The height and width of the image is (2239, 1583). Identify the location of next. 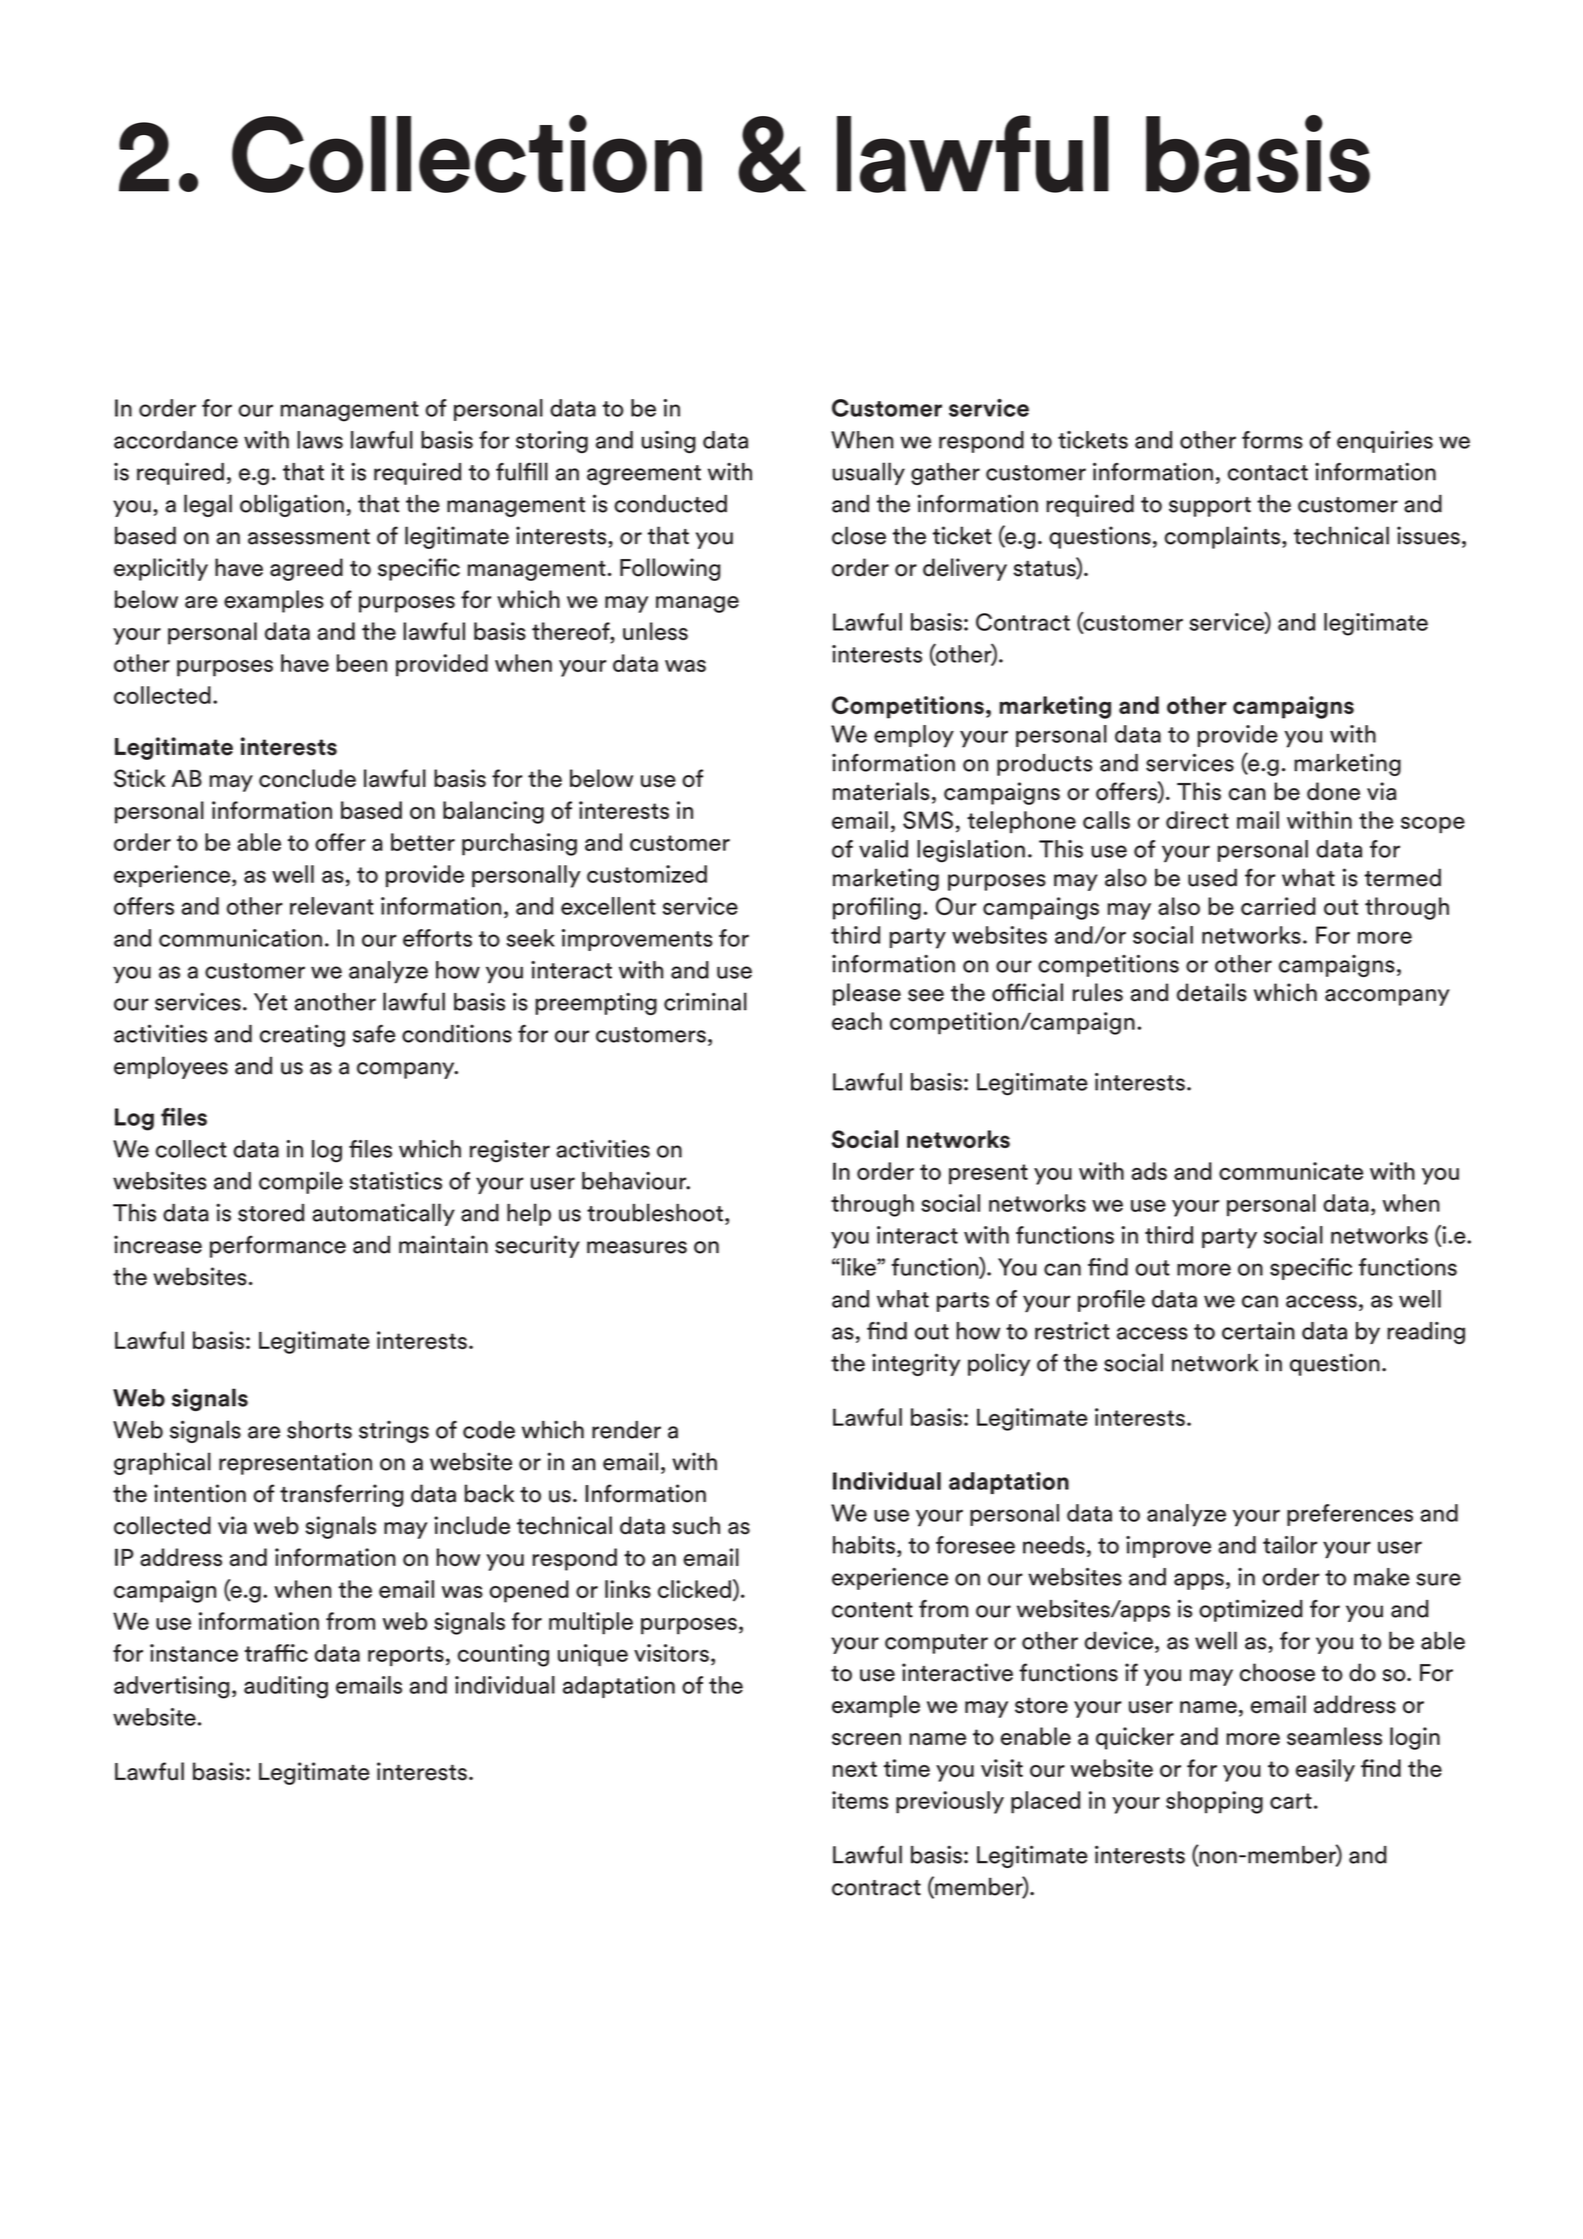
(855, 1769).
